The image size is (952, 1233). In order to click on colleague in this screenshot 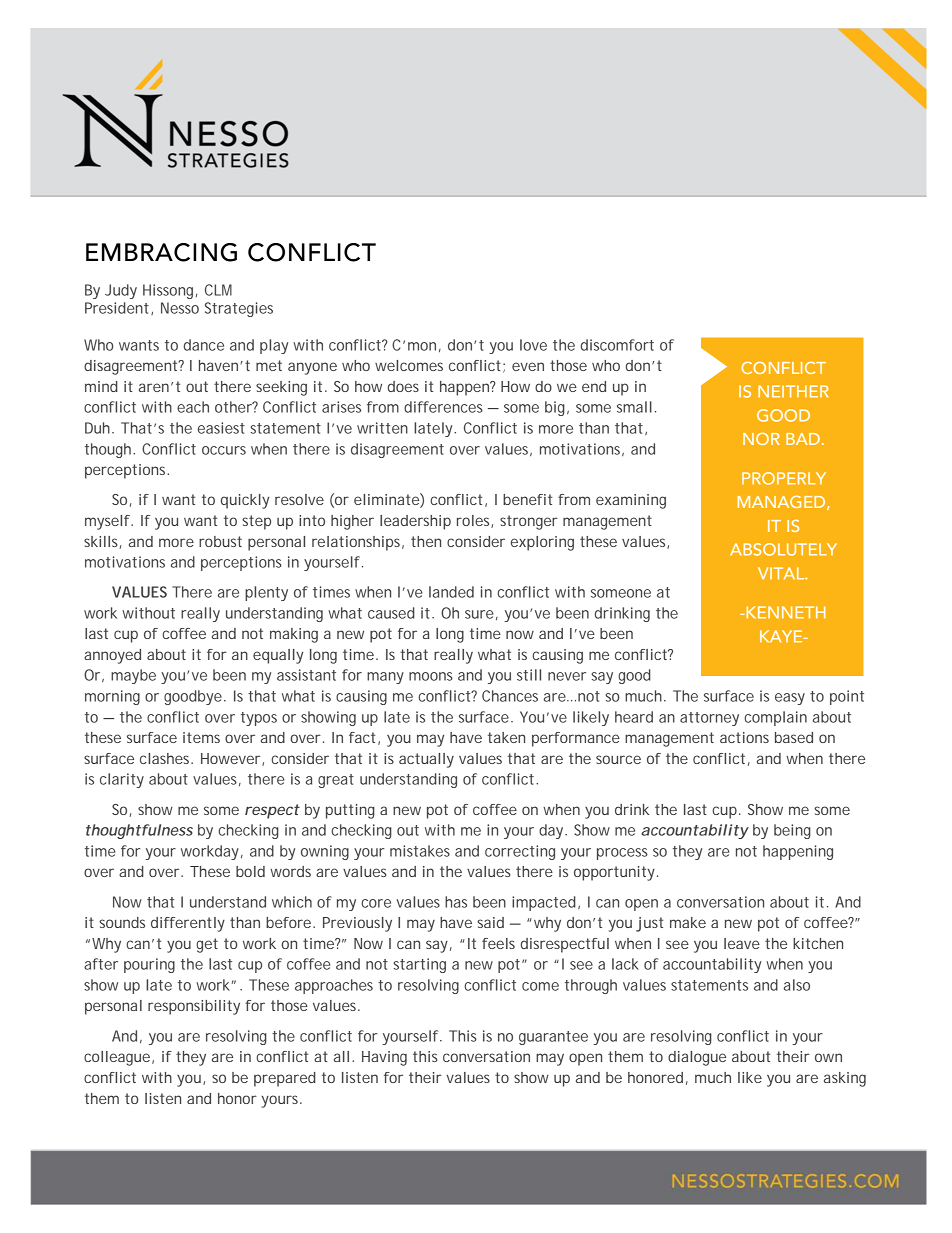, I will do `click(118, 1058)`.
